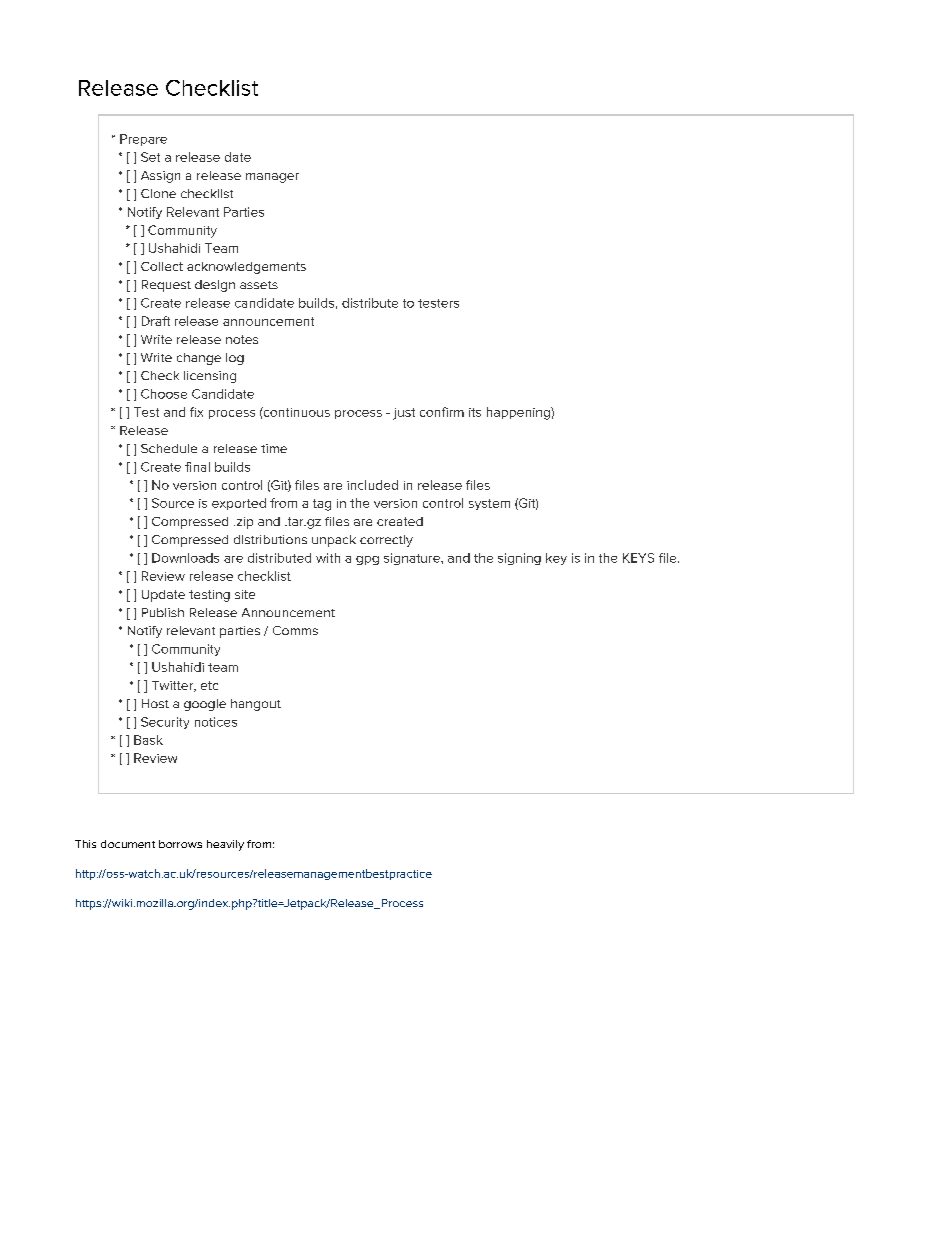 Image resolution: width=952 pixels, height=1233 pixels. What do you see at coordinates (256, 705) in the page?
I see `hangout` at bounding box center [256, 705].
